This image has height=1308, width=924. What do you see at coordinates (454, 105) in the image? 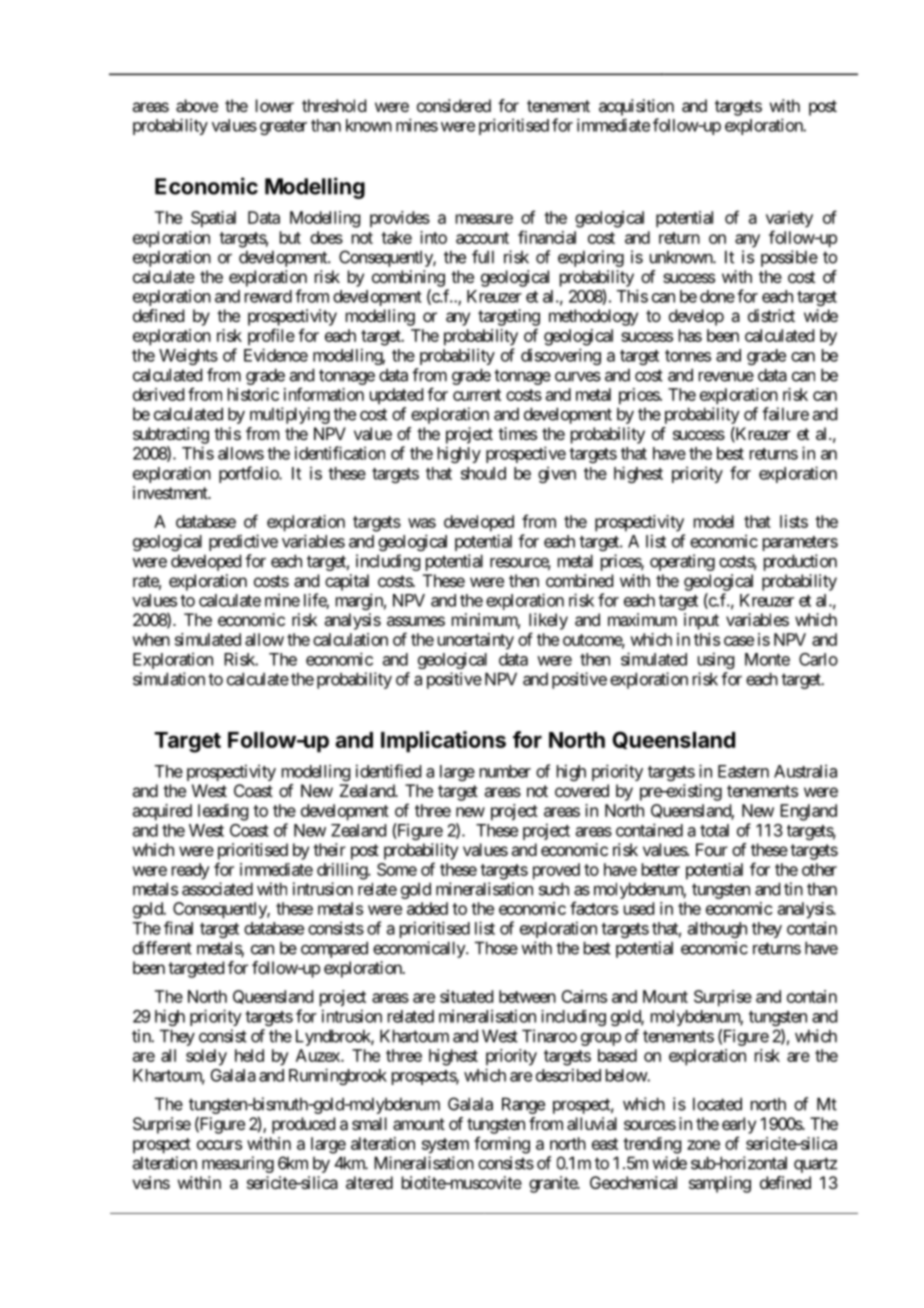
I see `considered` at bounding box center [454, 105].
